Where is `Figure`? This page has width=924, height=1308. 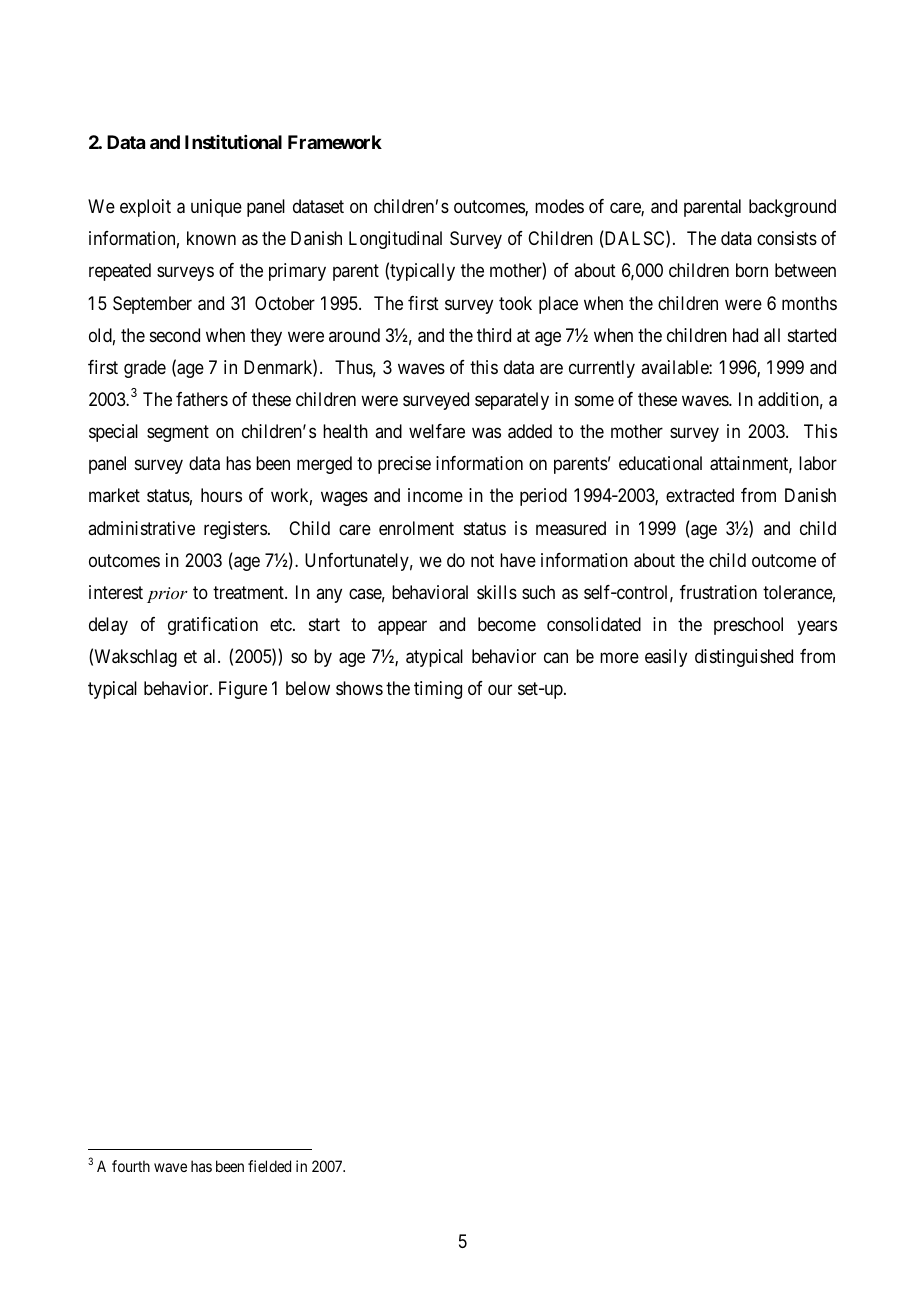
Figure is located at coordinates (243, 690).
